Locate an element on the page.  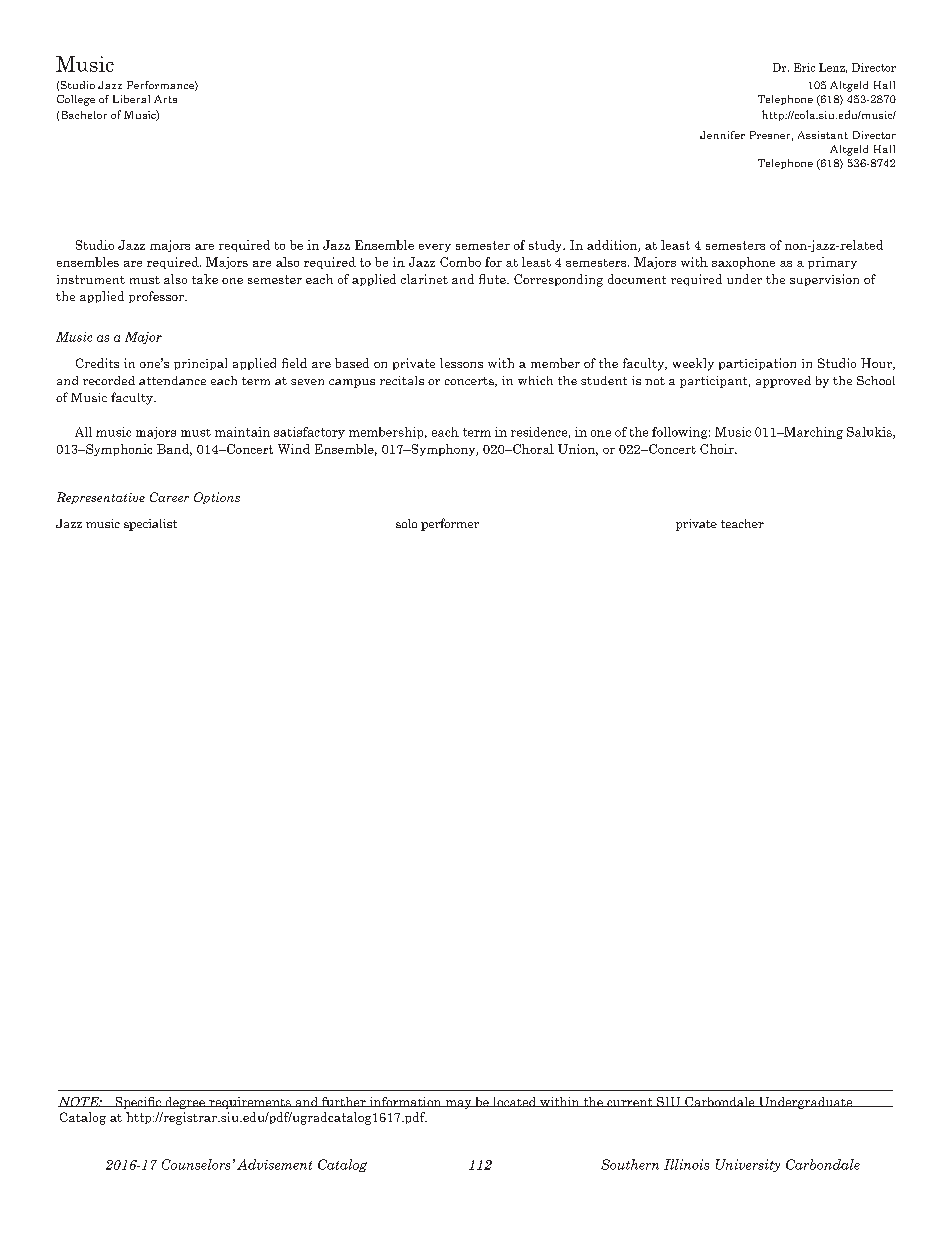
may is located at coordinates (459, 1104).
